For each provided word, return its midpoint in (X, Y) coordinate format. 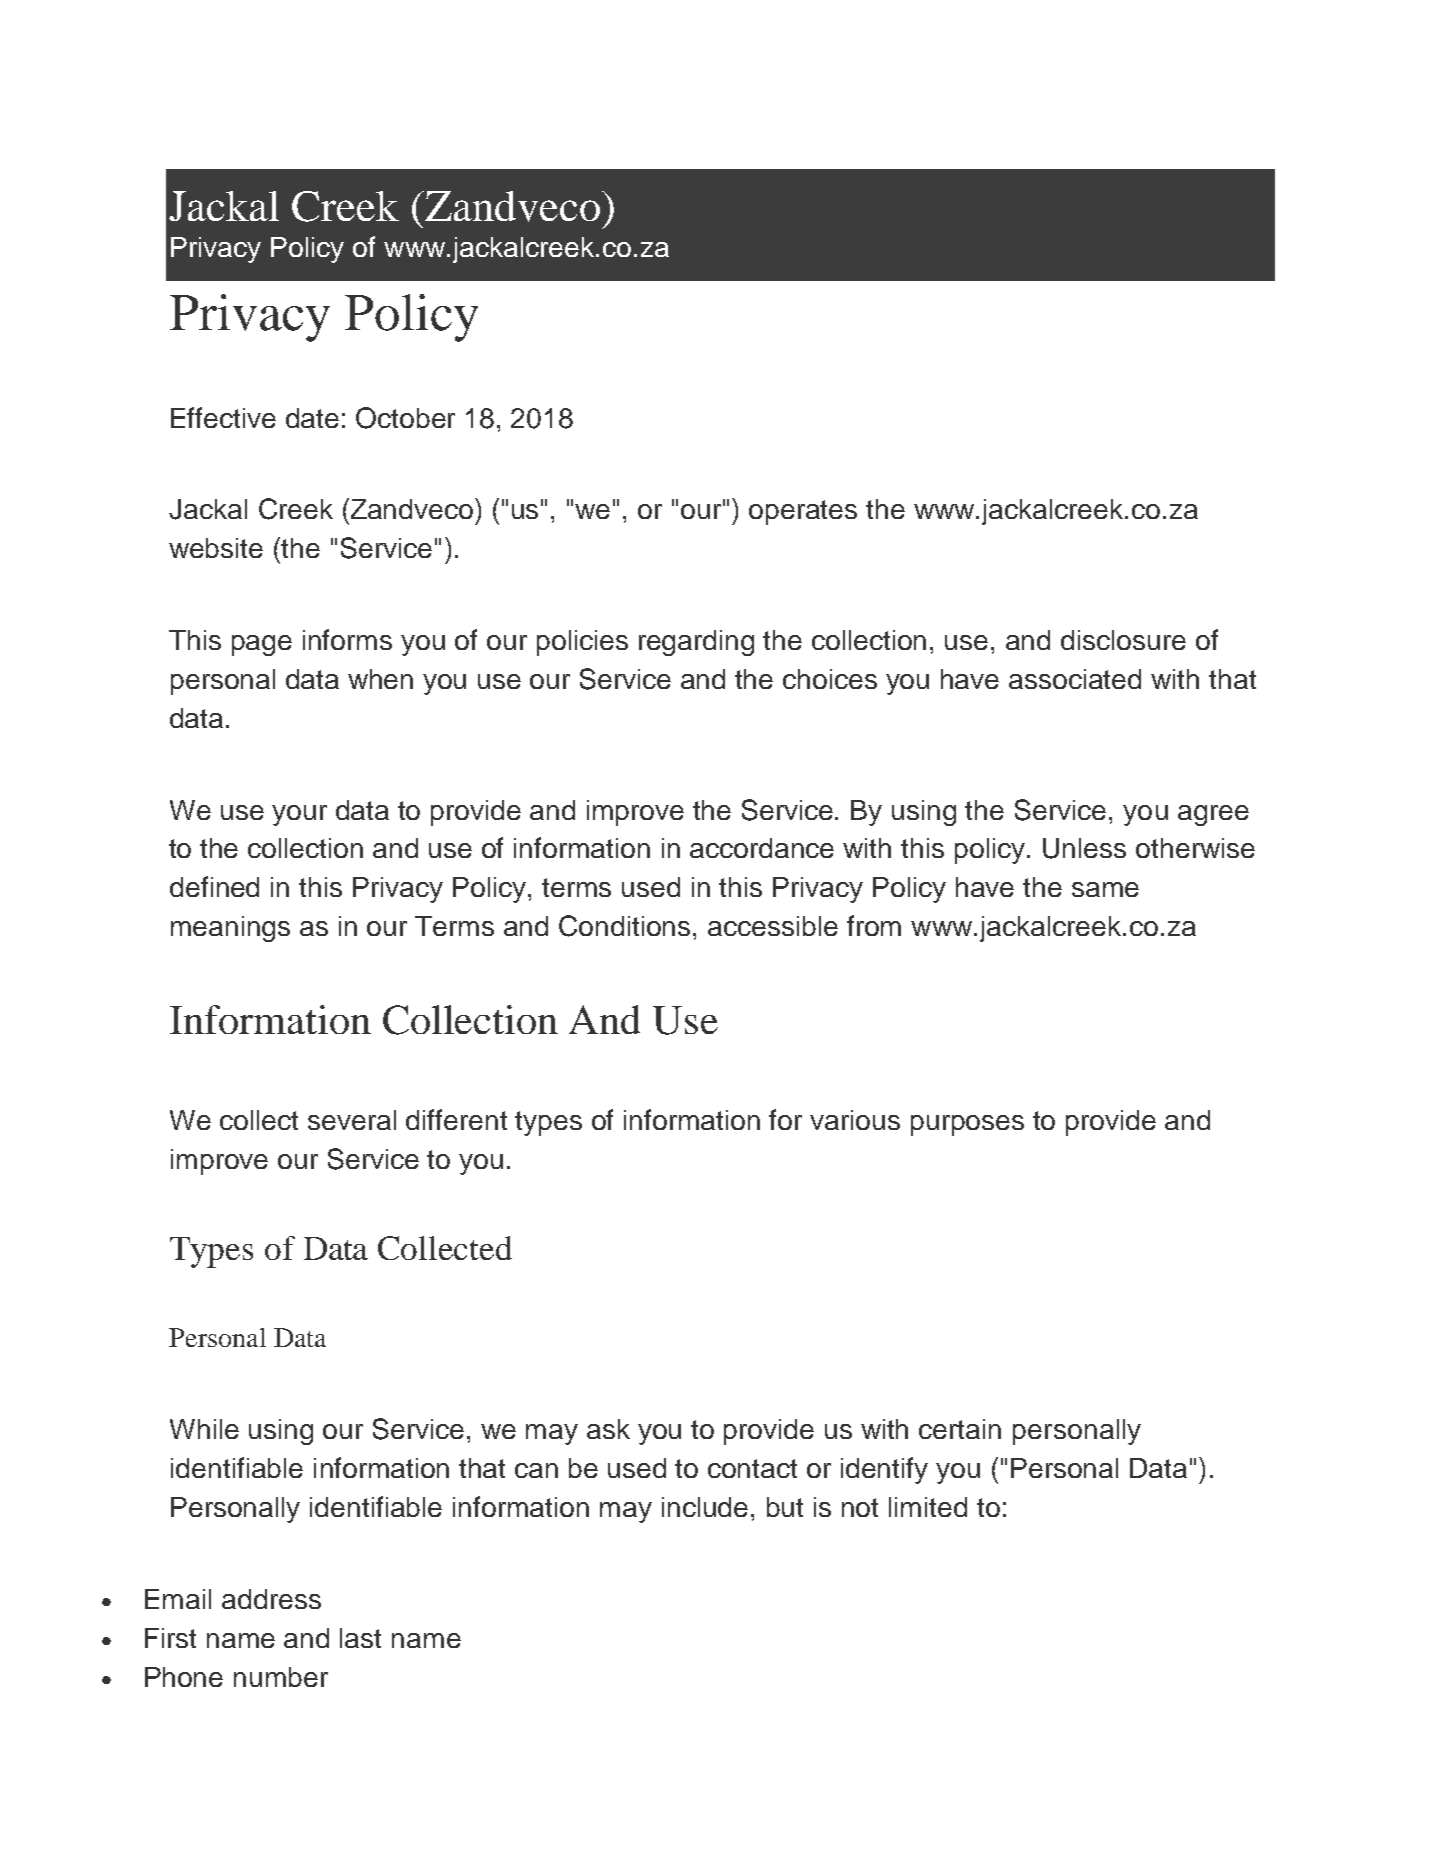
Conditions (624, 926)
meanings (230, 929)
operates (803, 512)
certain (960, 1429)
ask (608, 1429)
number (281, 1677)
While (204, 1429)
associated (1075, 679)
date (312, 418)
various (855, 1120)
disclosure (1123, 640)
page (262, 645)
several (352, 1120)
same (1105, 889)
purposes (967, 1125)
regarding (696, 643)
